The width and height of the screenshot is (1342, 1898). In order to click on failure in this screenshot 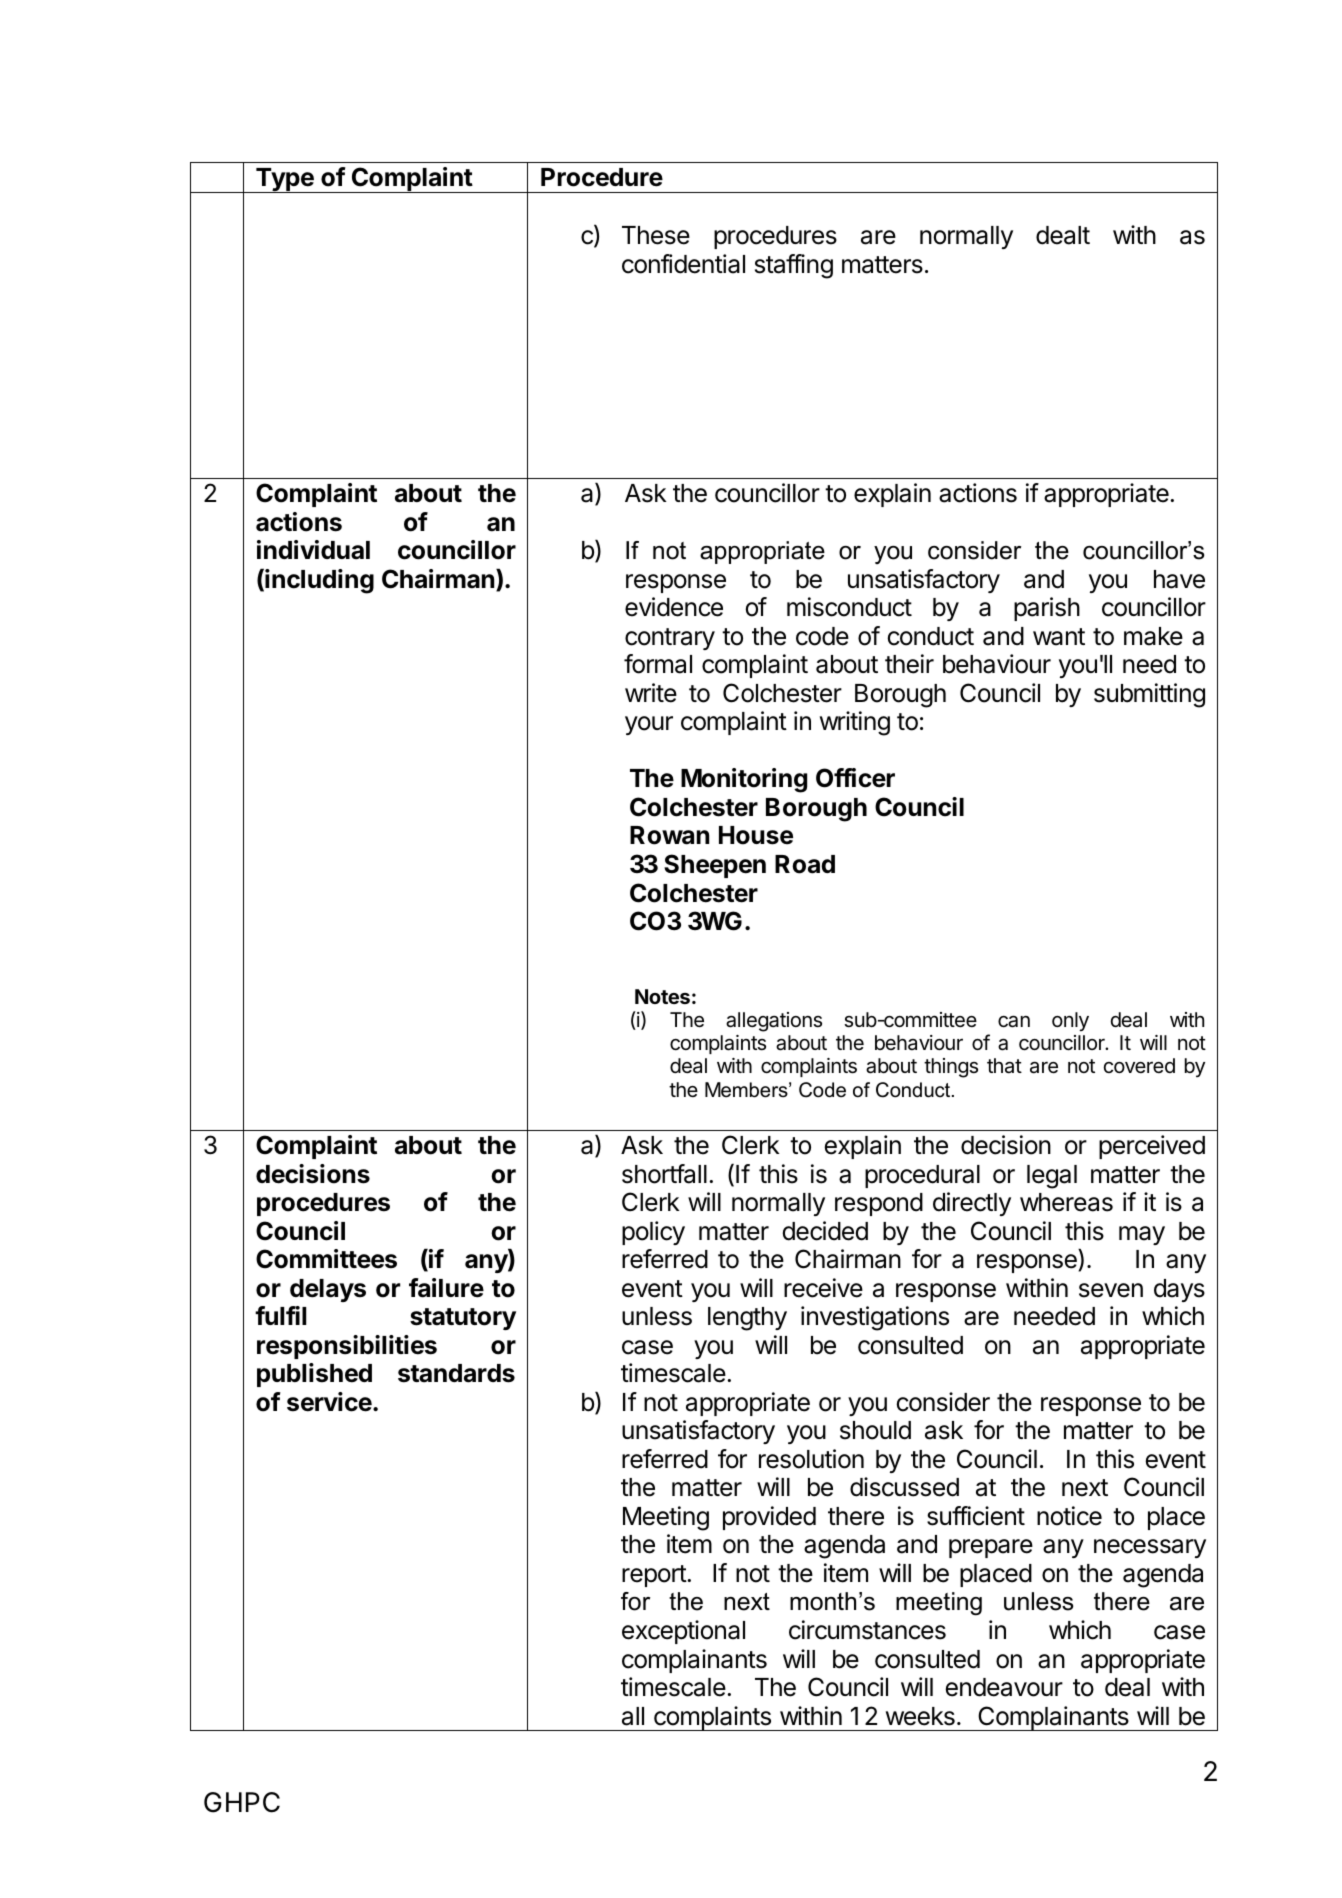, I will do `click(446, 1288)`.
